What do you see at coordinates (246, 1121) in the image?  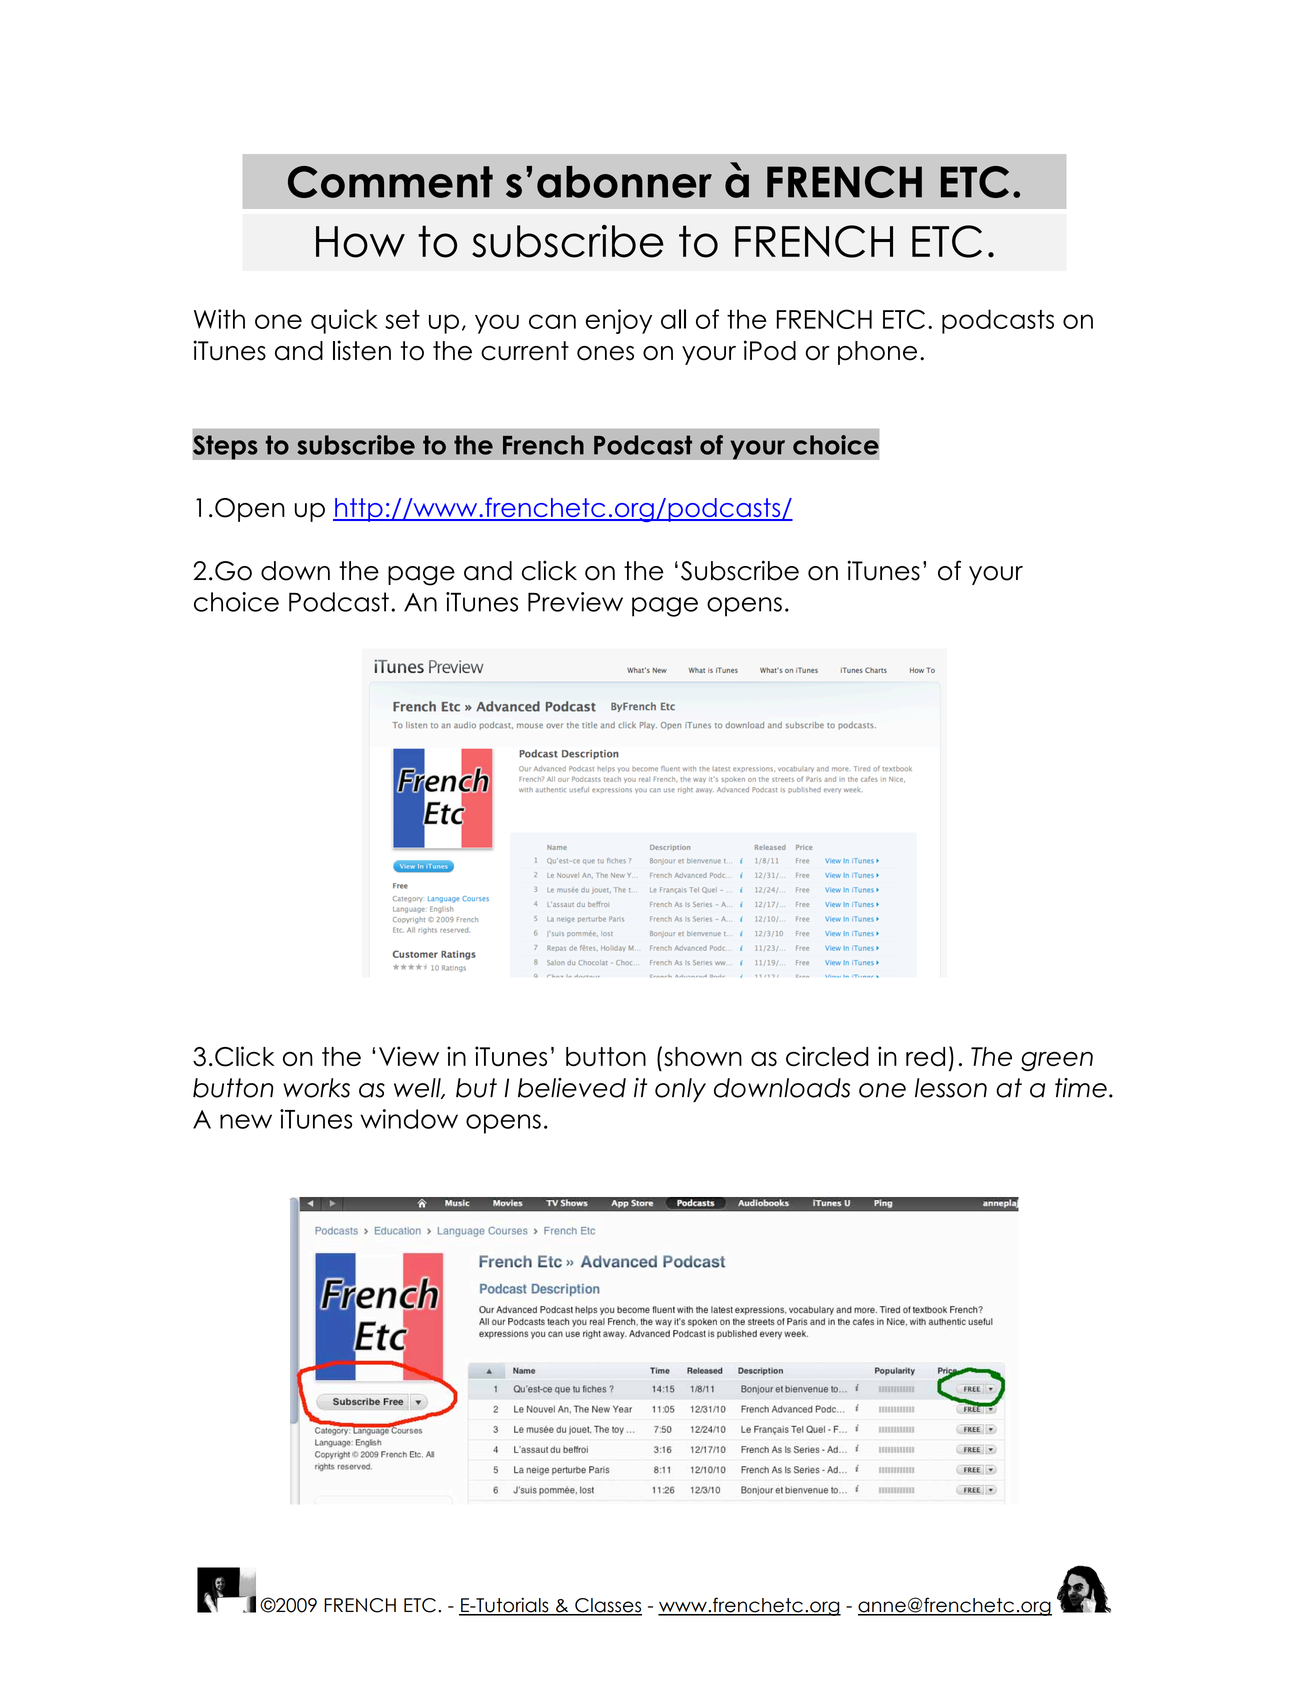 I see `new` at bounding box center [246, 1121].
